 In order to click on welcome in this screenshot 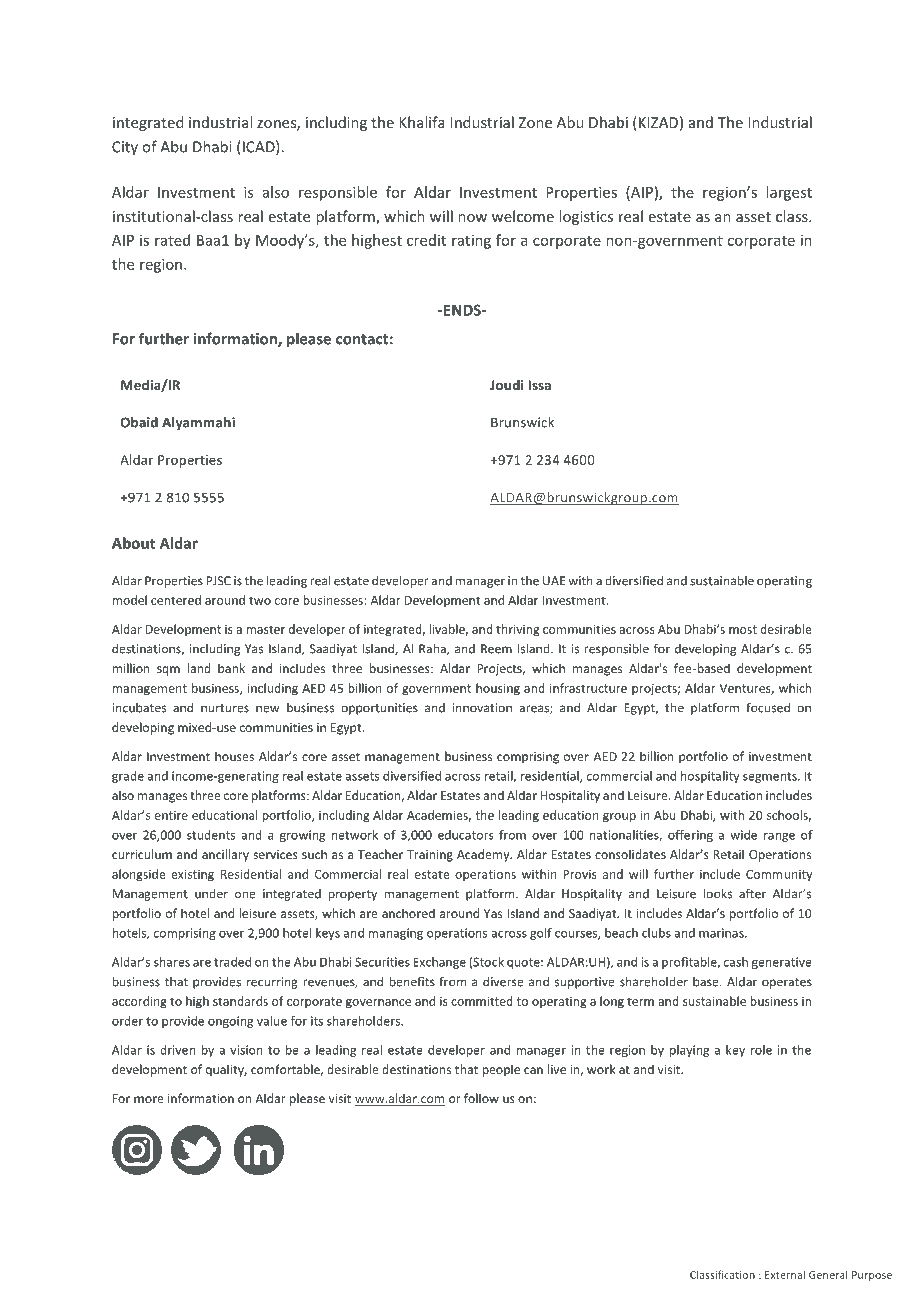, I will do `click(523, 216)`.
